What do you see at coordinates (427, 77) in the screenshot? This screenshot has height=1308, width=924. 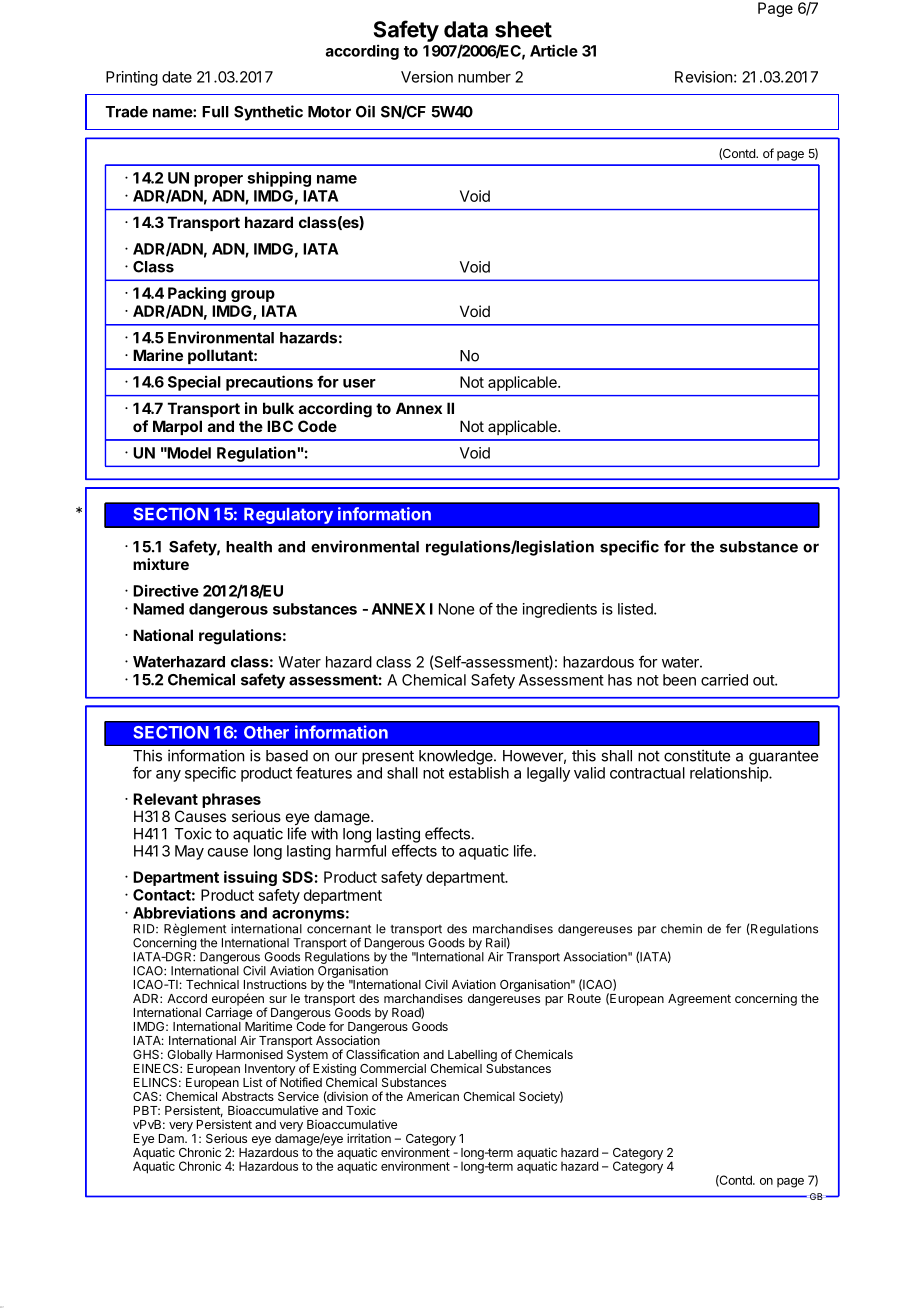 I see `Version` at bounding box center [427, 77].
